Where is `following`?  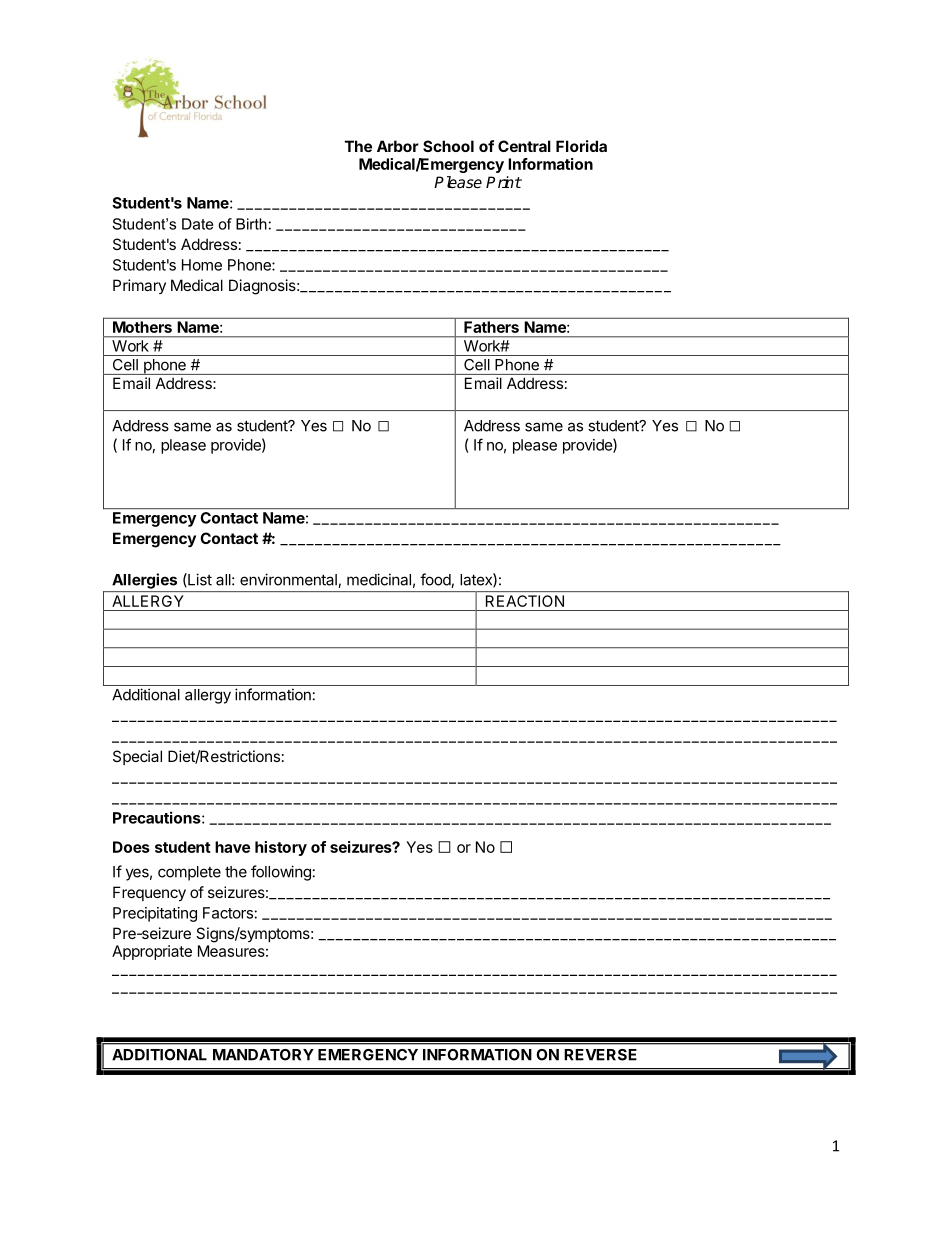 following is located at coordinates (281, 873).
